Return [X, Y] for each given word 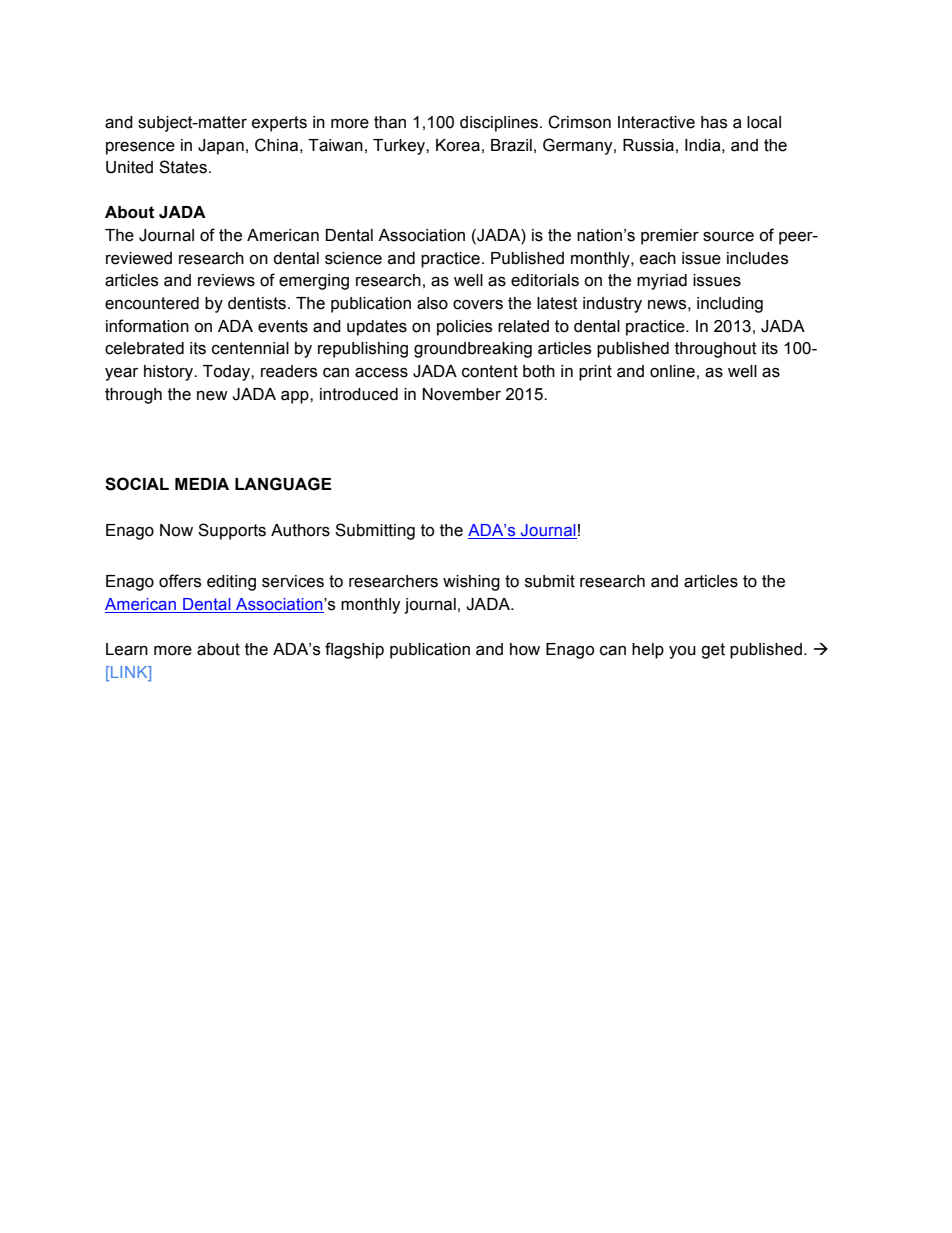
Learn [127, 649]
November [462, 394]
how [525, 649]
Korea [458, 145]
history [170, 373]
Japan [221, 147]
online [672, 371]
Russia [648, 145]
